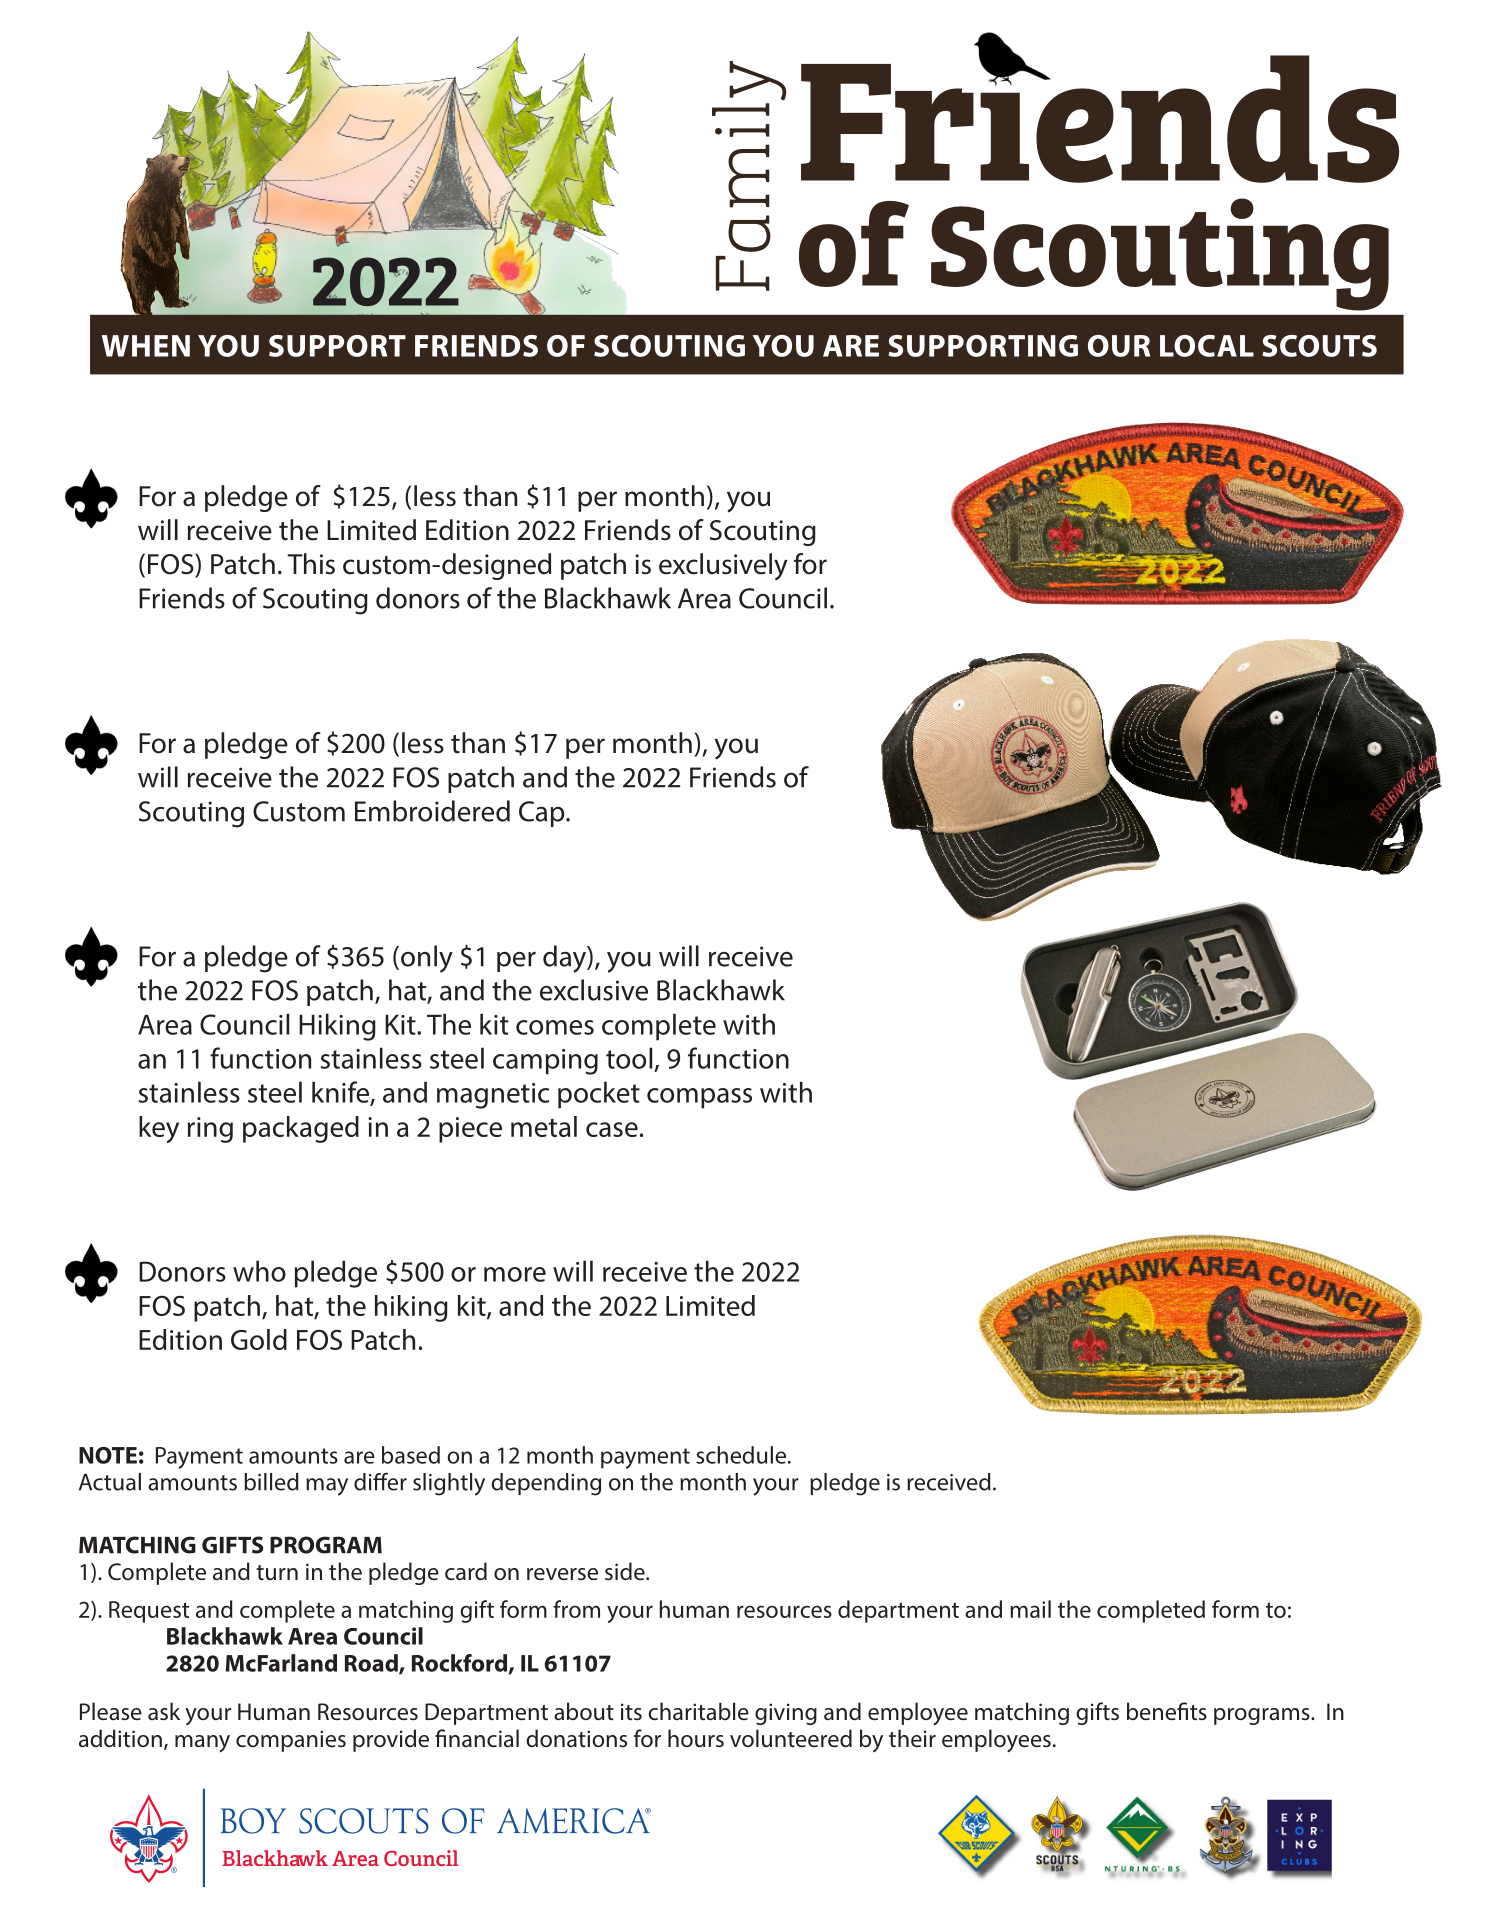 This image has width=1490, height=1929. I want to click on SCOUTS, so click(1319, 346).
